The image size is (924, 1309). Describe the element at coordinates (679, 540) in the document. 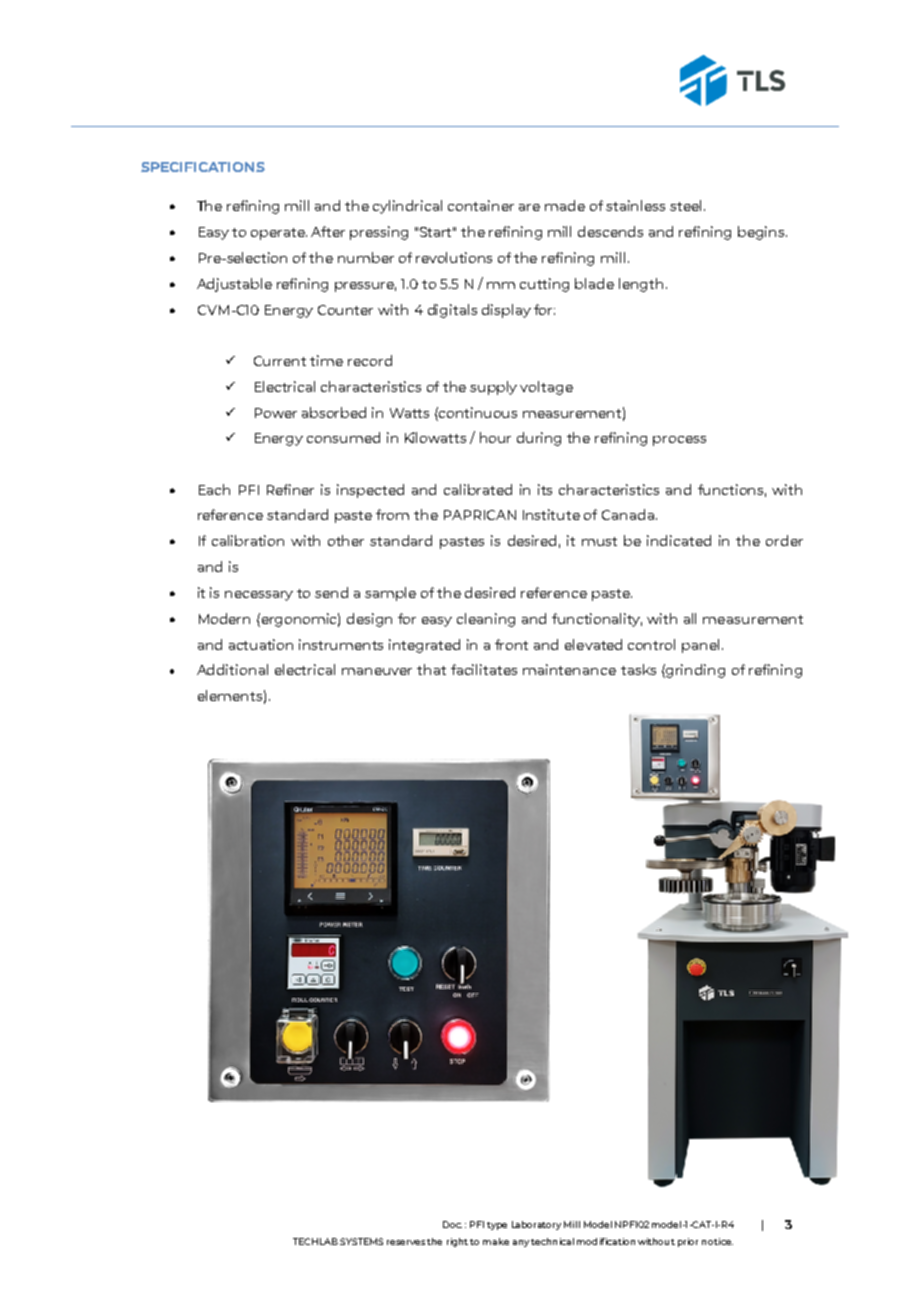

I see `indicated` at that location.
